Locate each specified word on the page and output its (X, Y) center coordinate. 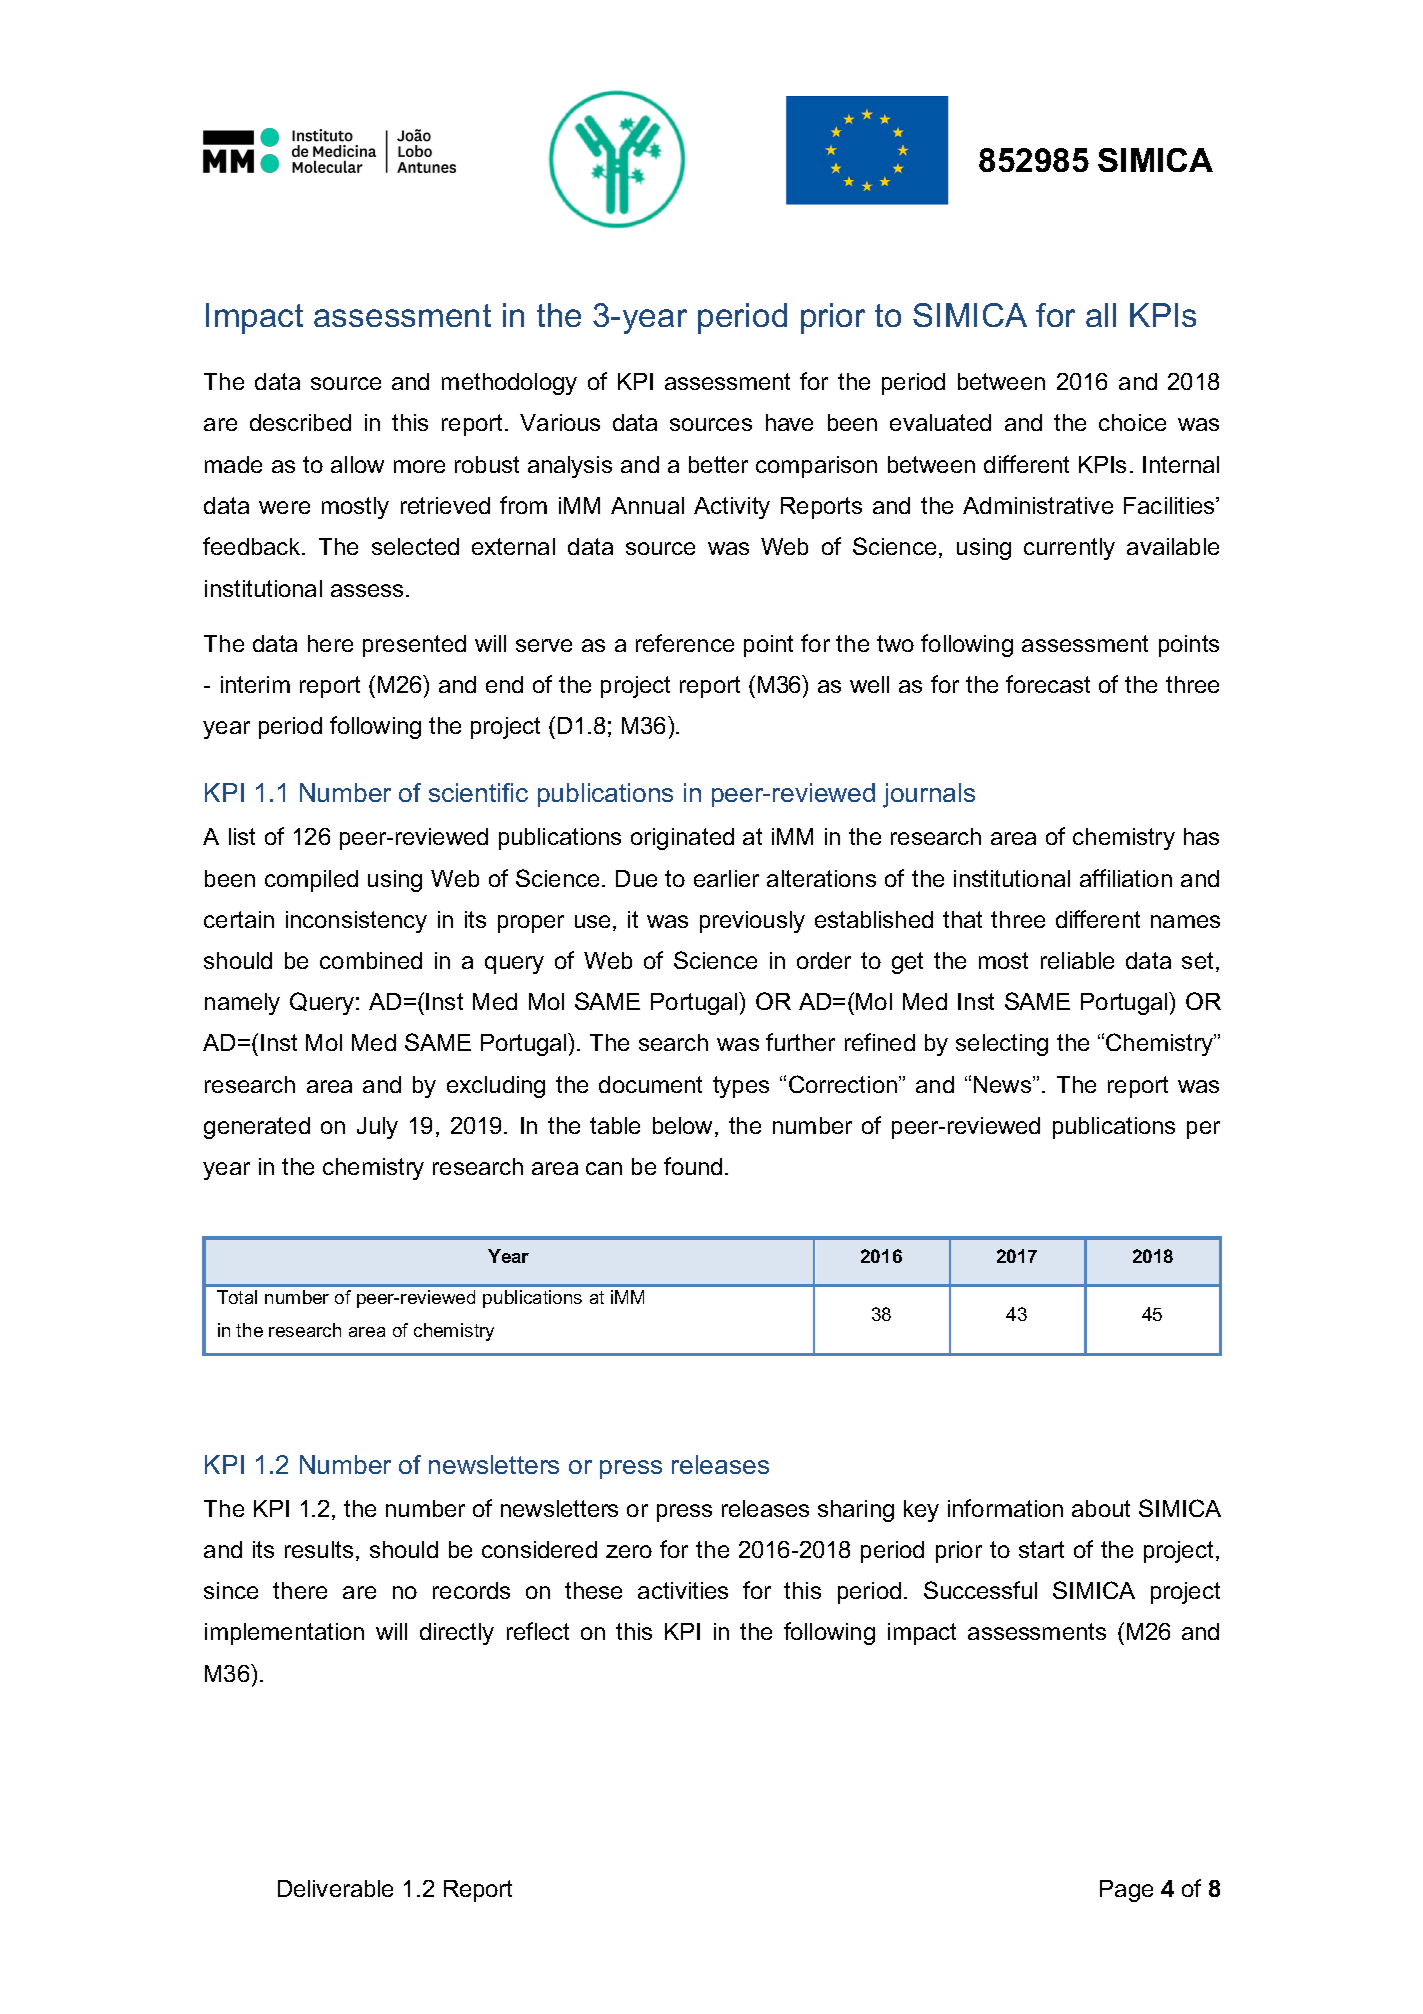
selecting (1002, 1045)
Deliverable (335, 1888)
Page (1126, 1891)
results (319, 1549)
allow (357, 464)
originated (682, 839)
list (242, 836)
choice (1132, 422)
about (1101, 1508)
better (718, 464)
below (682, 1125)
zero (629, 1551)
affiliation (1126, 878)
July (377, 1128)
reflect (538, 1631)
